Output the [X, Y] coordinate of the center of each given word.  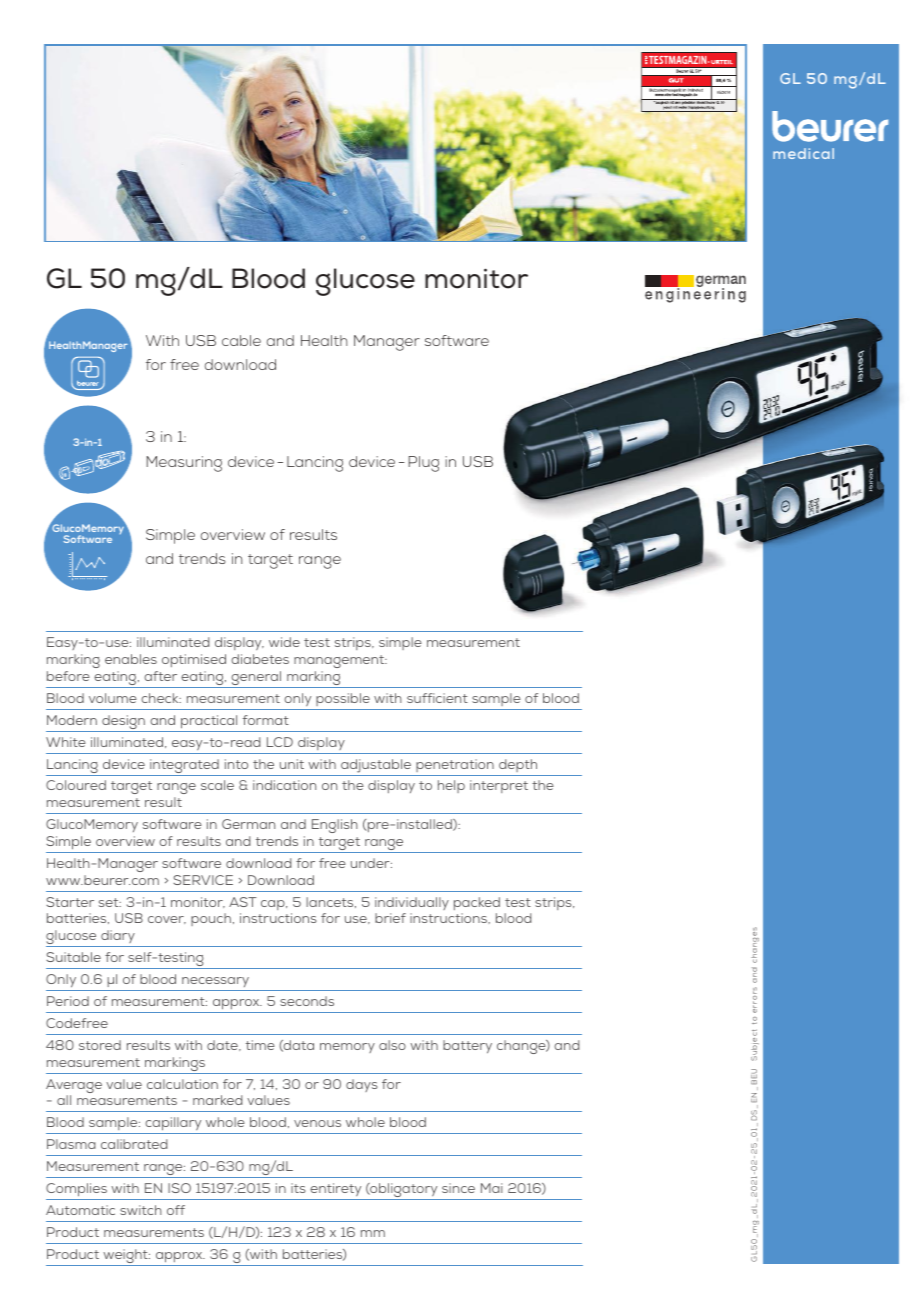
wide [284, 642]
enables [131, 659]
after [160, 676]
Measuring [184, 464]
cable [241, 340]
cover [167, 920]
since [458, 1188]
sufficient [437, 698]
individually [412, 903]
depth [518, 765]
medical [803, 153]
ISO [179, 1188]
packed [477, 903]
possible [343, 699]
